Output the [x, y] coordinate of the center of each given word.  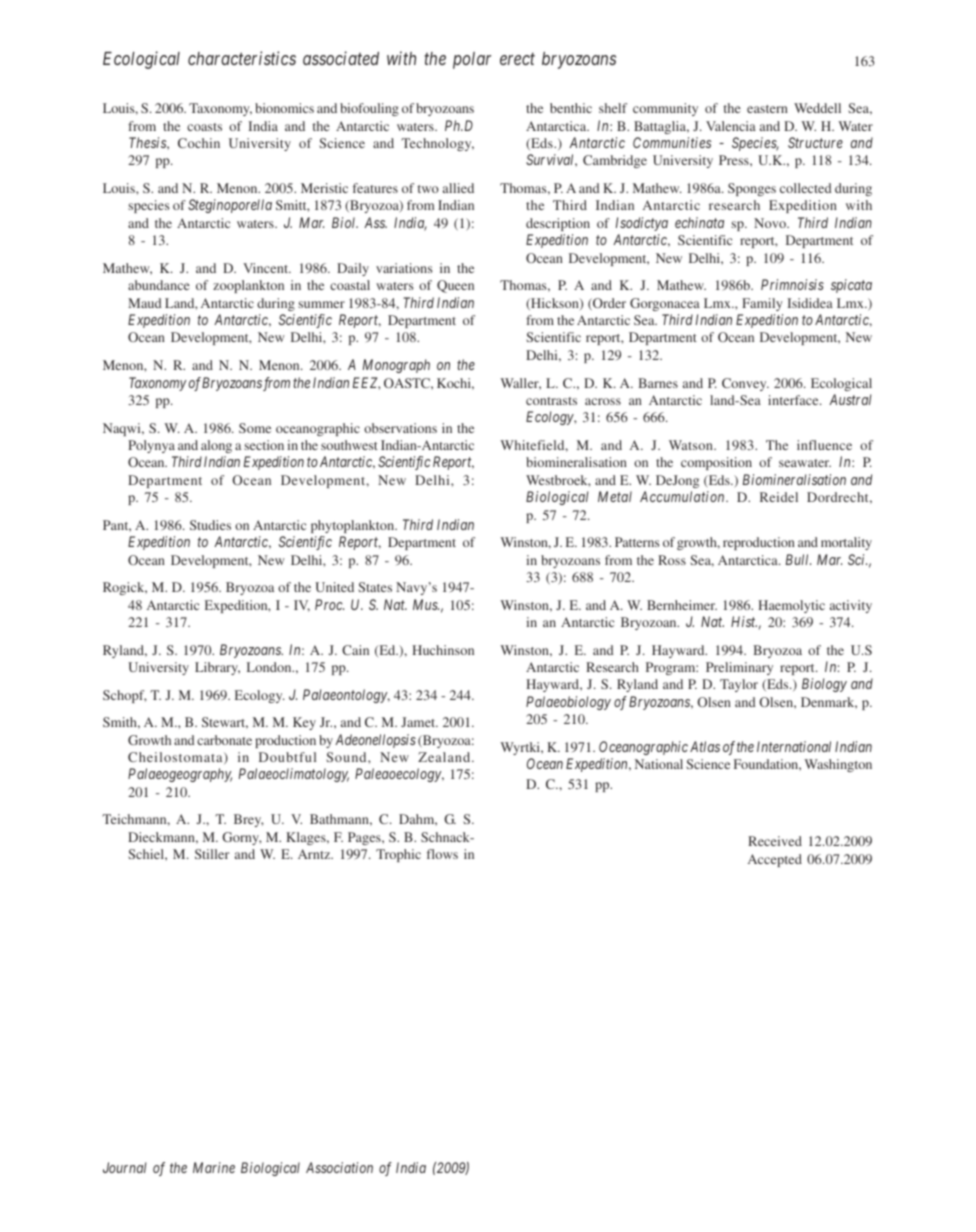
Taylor [739, 685]
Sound [347, 757]
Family [762, 304]
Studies [210, 525]
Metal [615, 496]
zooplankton [248, 286]
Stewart [225, 723]
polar [472, 60]
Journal [124, 1167]
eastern [767, 109]
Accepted [775, 860]
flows [442, 854]
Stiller [212, 854]
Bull [798, 559]
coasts [204, 127]
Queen [455, 286]
